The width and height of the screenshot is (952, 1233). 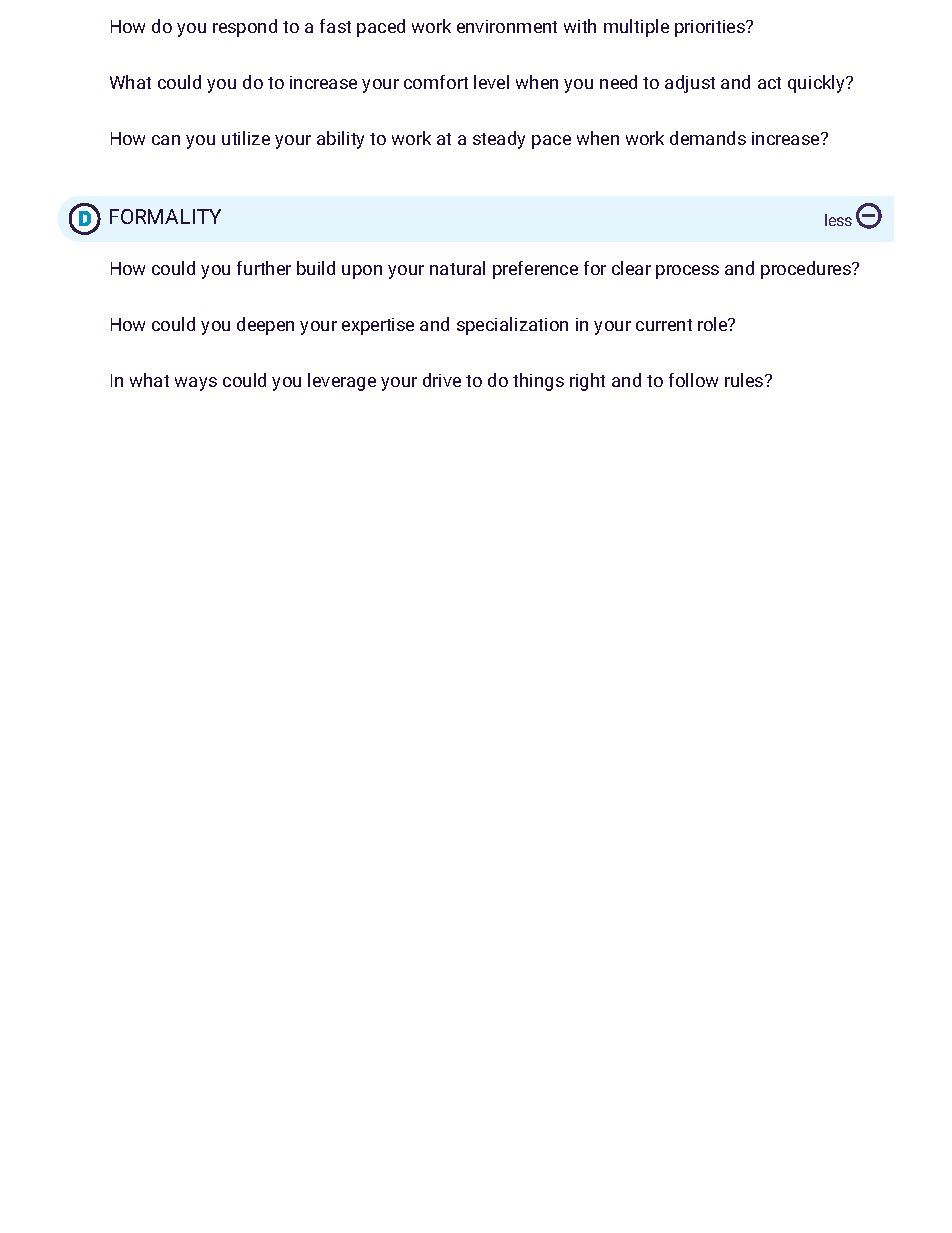 What do you see at coordinates (535, 270) in the screenshot?
I see `preference` at bounding box center [535, 270].
